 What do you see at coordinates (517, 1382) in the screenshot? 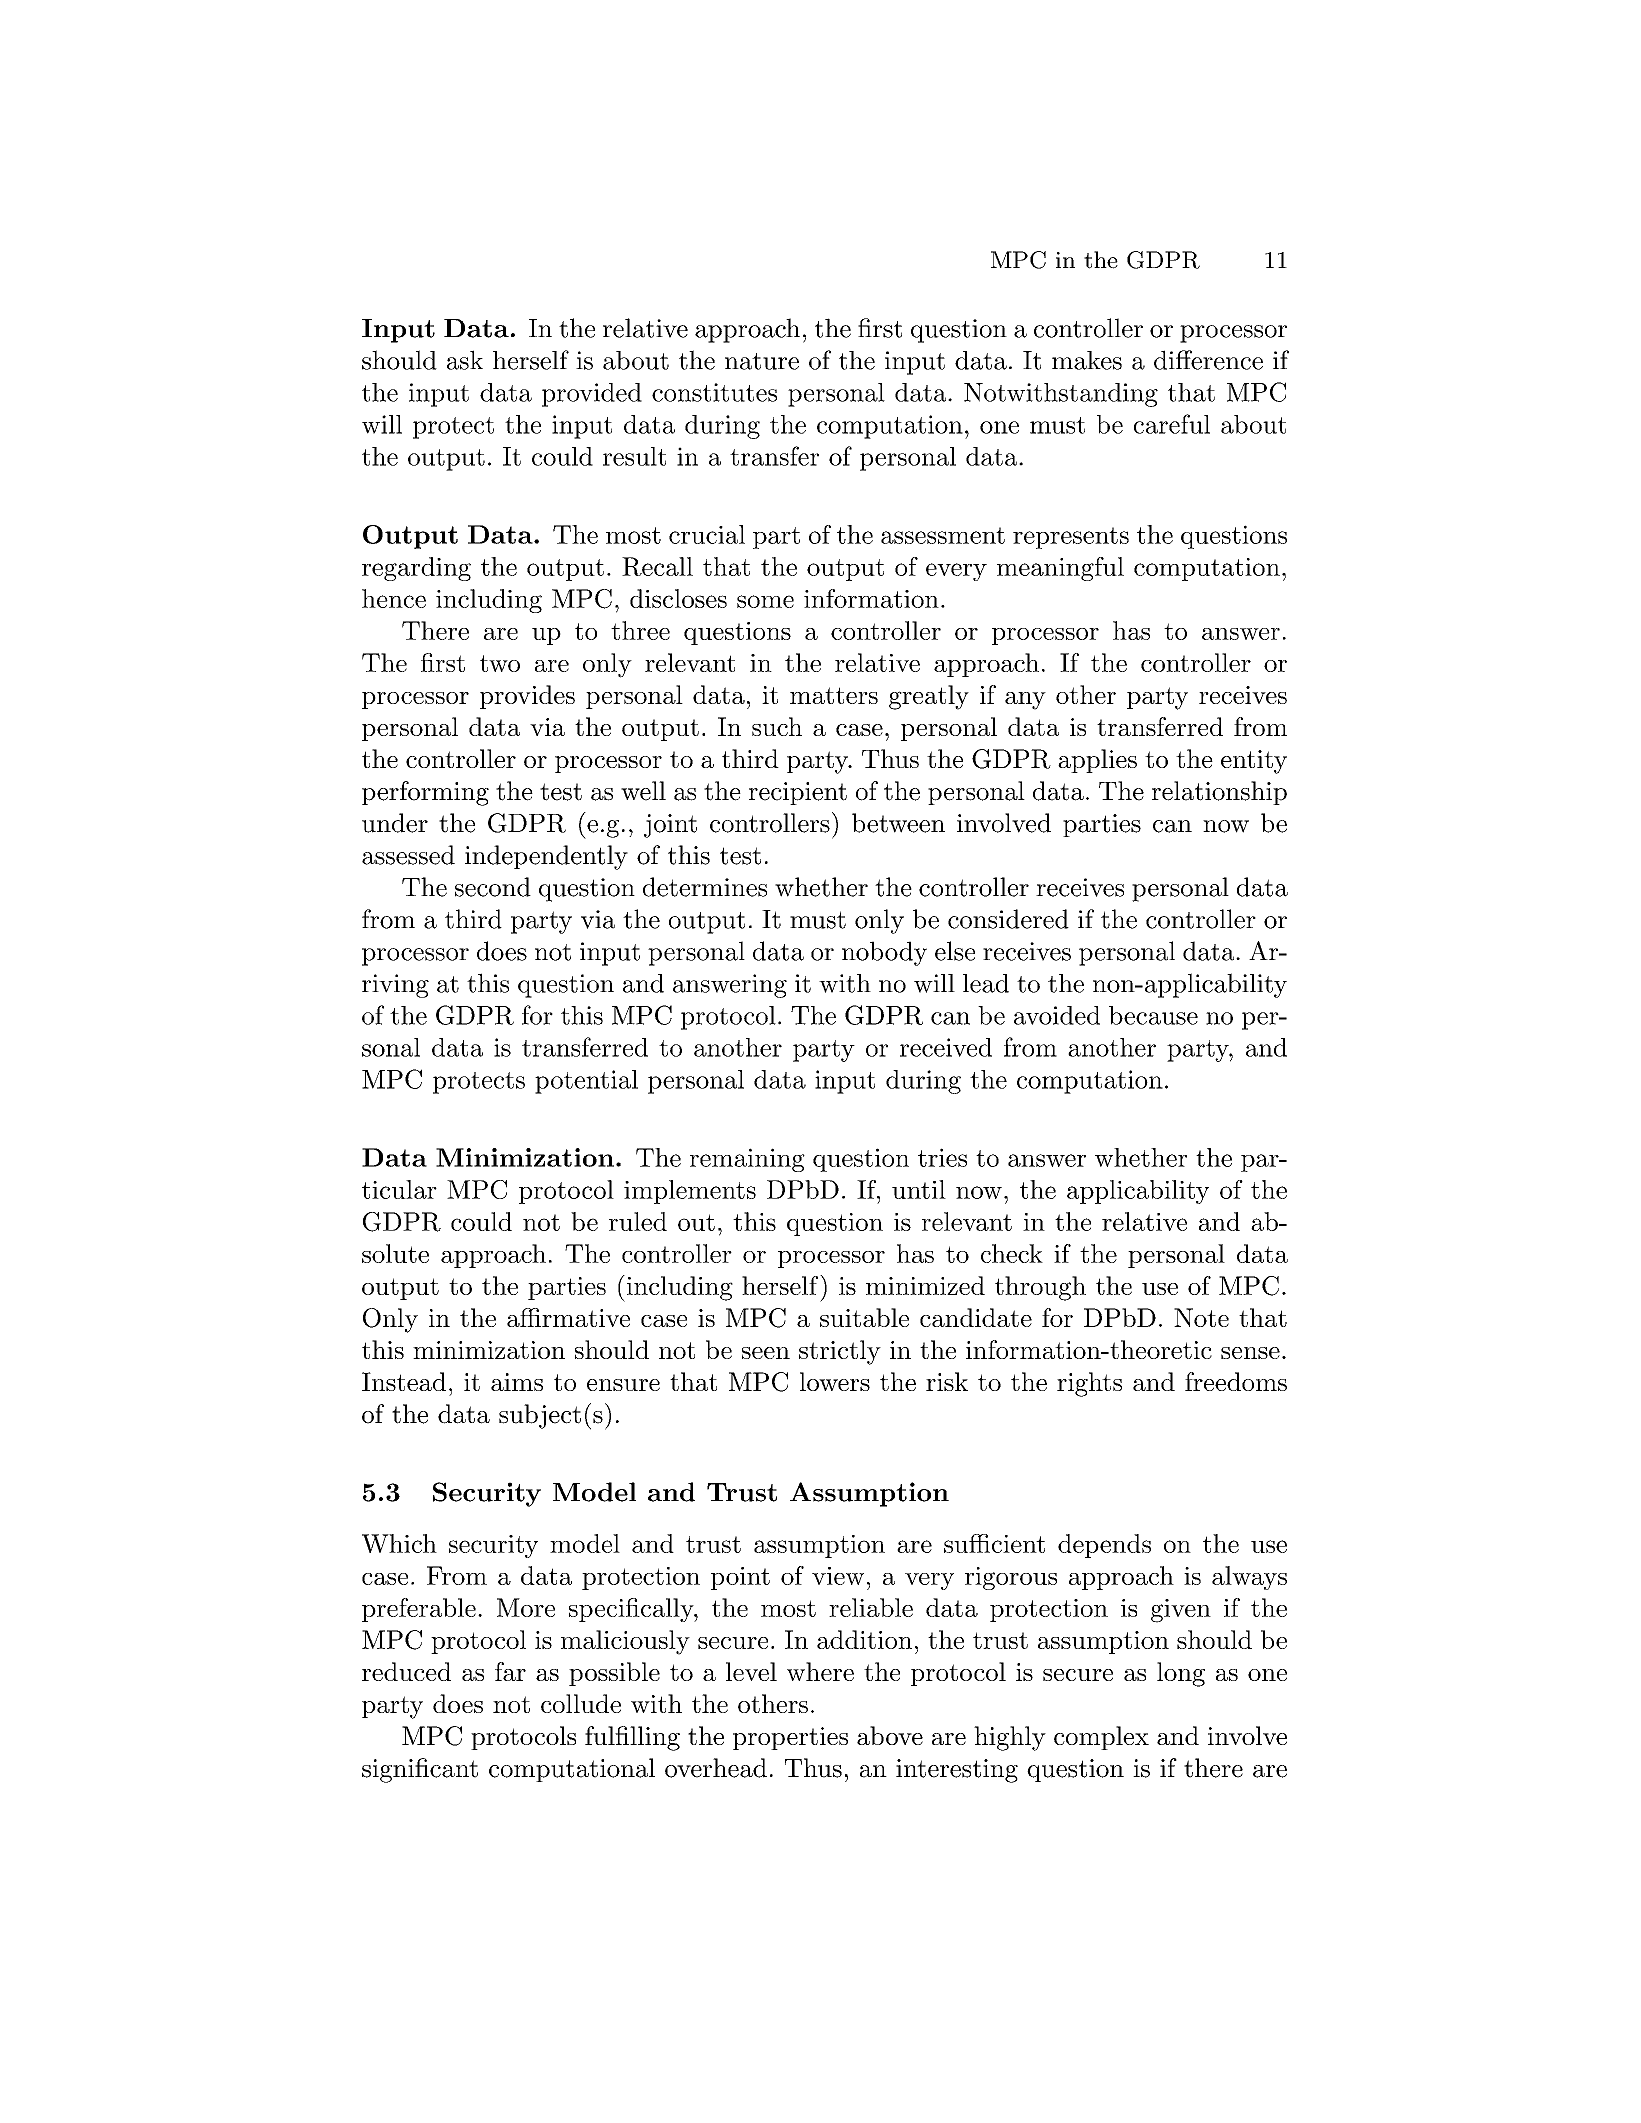
I see `aims` at bounding box center [517, 1382].
